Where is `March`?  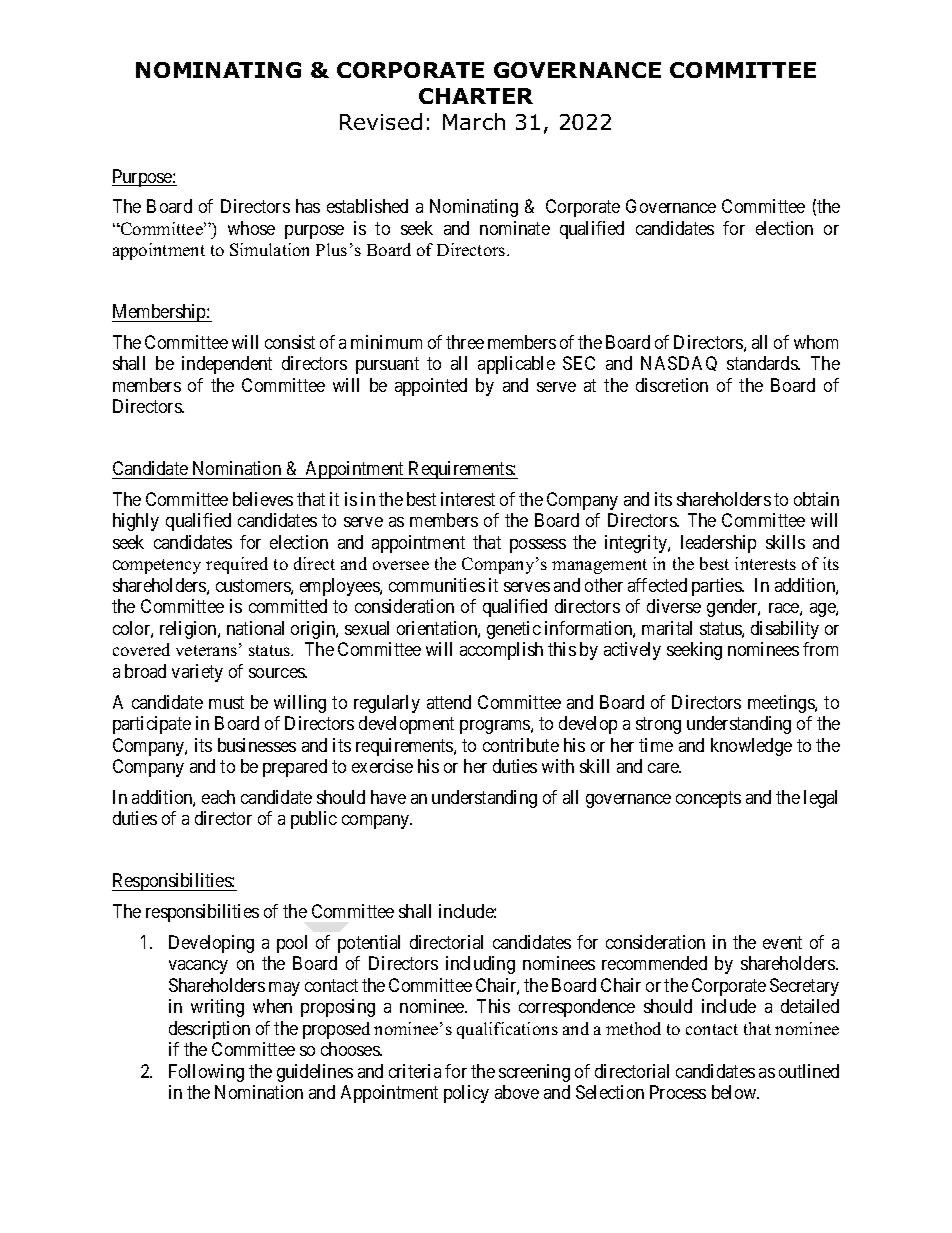 March is located at coordinates (474, 121).
